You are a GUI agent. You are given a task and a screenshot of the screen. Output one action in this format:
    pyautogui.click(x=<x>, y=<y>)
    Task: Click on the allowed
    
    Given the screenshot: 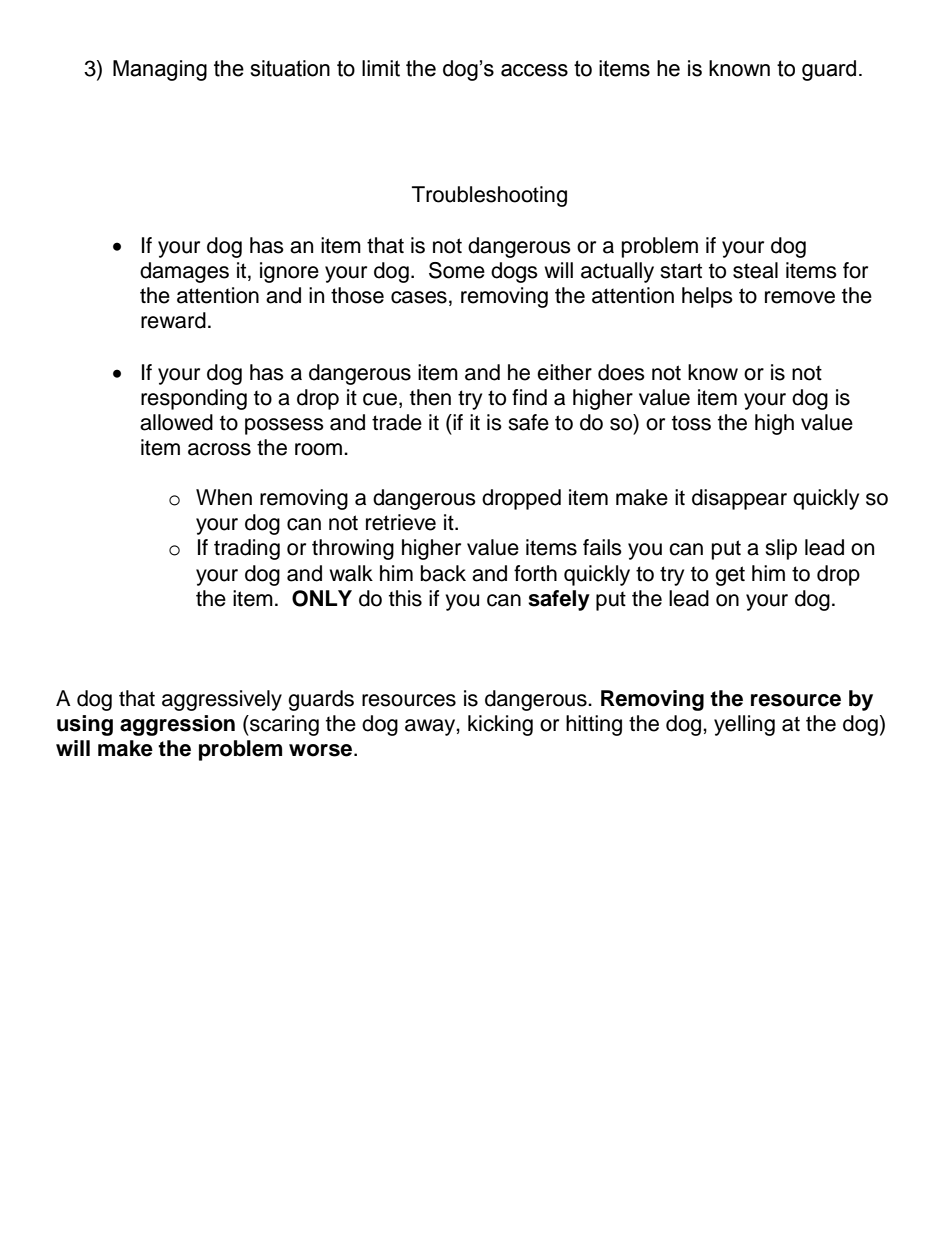 What is the action you would take?
    pyautogui.click(x=176, y=422)
